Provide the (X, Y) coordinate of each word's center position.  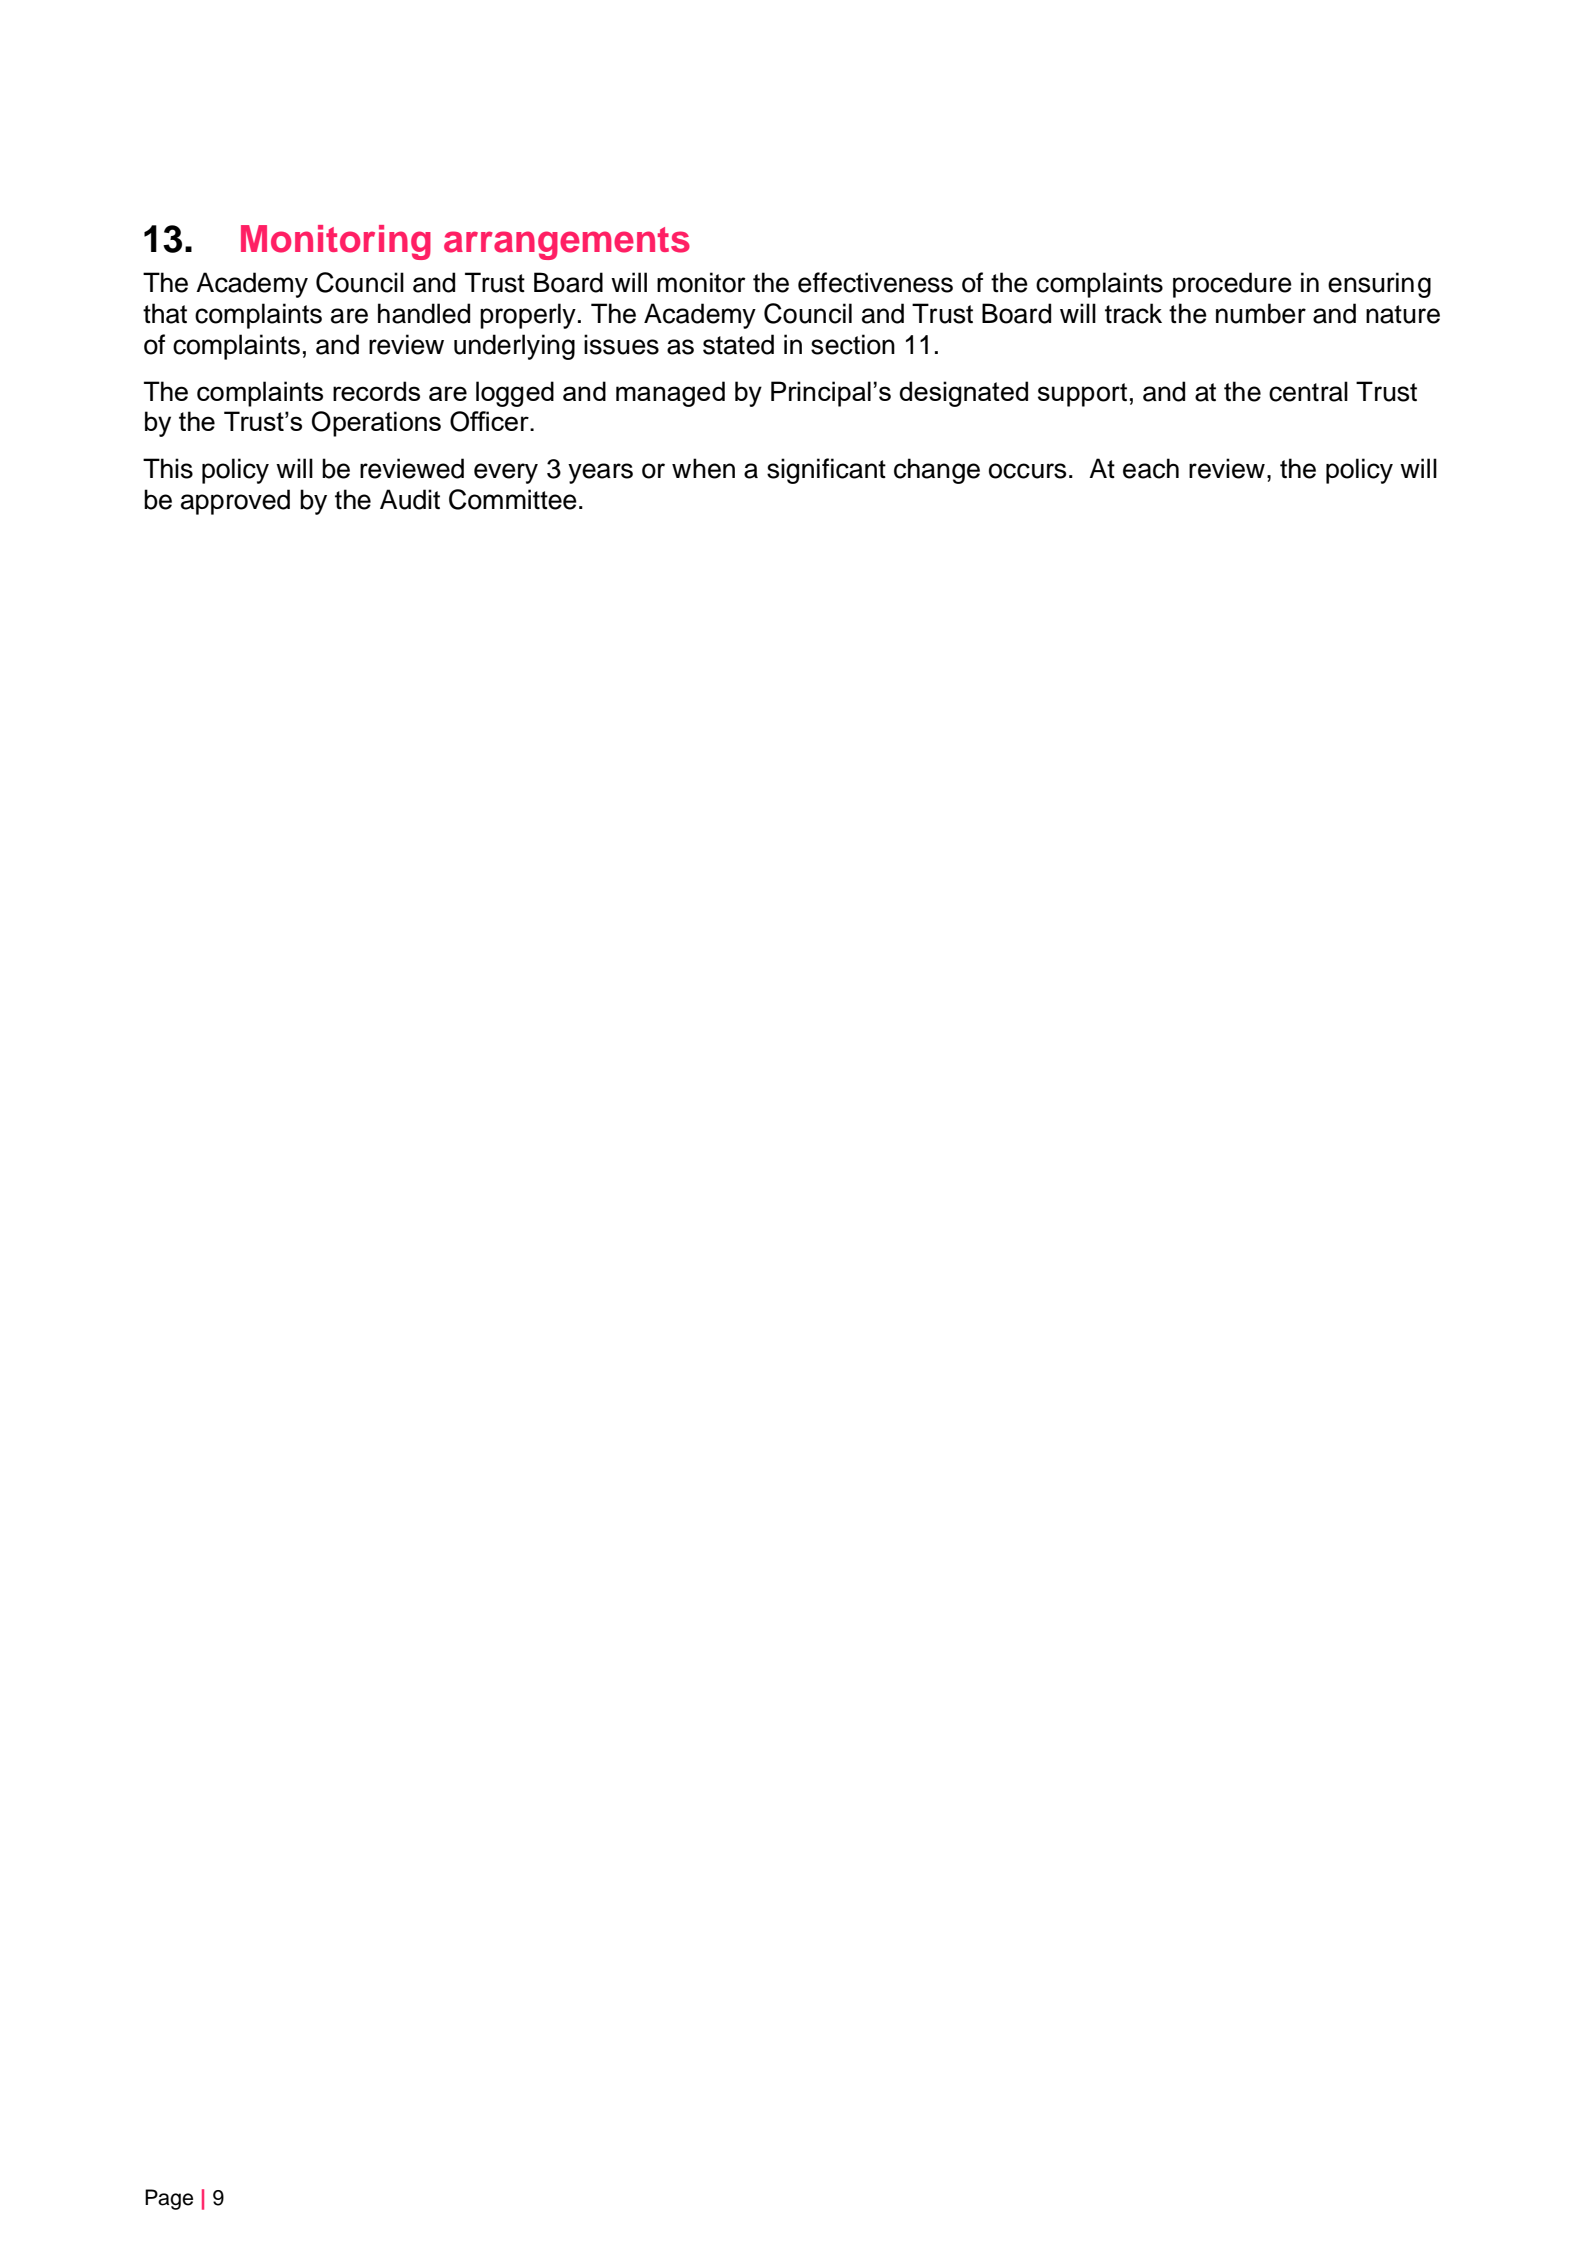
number (1261, 313)
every (506, 473)
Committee (513, 499)
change (937, 471)
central (1308, 391)
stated (738, 344)
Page (169, 2199)
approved (235, 502)
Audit (410, 499)
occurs (1027, 471)
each (1151, 468)
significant (826, 471)
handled (424, 313)
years (600, 473)
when (703, 468)
